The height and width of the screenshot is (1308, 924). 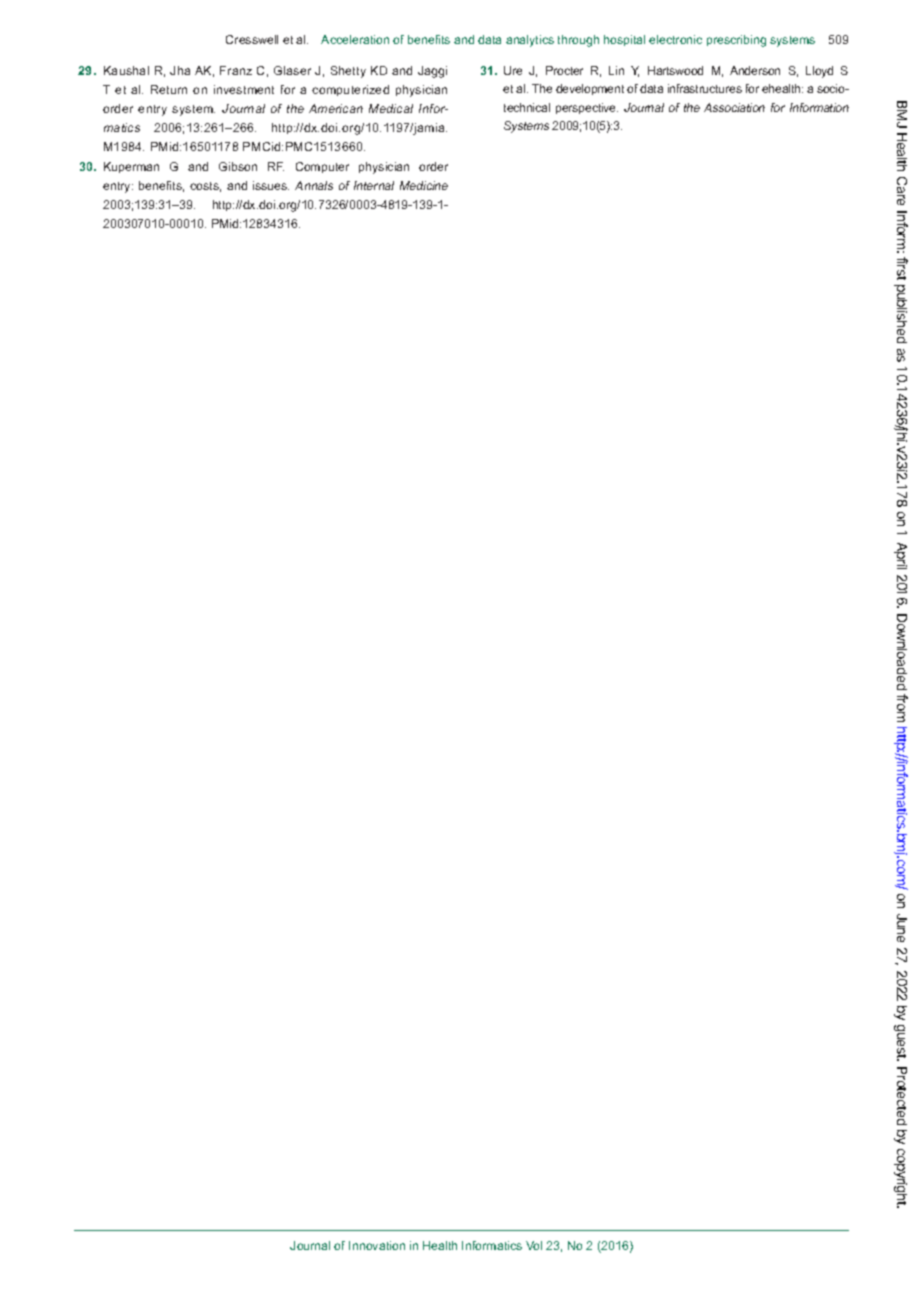 What do you see at coordinates (534, 1245) in the screenshot?
I see `Vol` at bounding box center [534, 1245].
